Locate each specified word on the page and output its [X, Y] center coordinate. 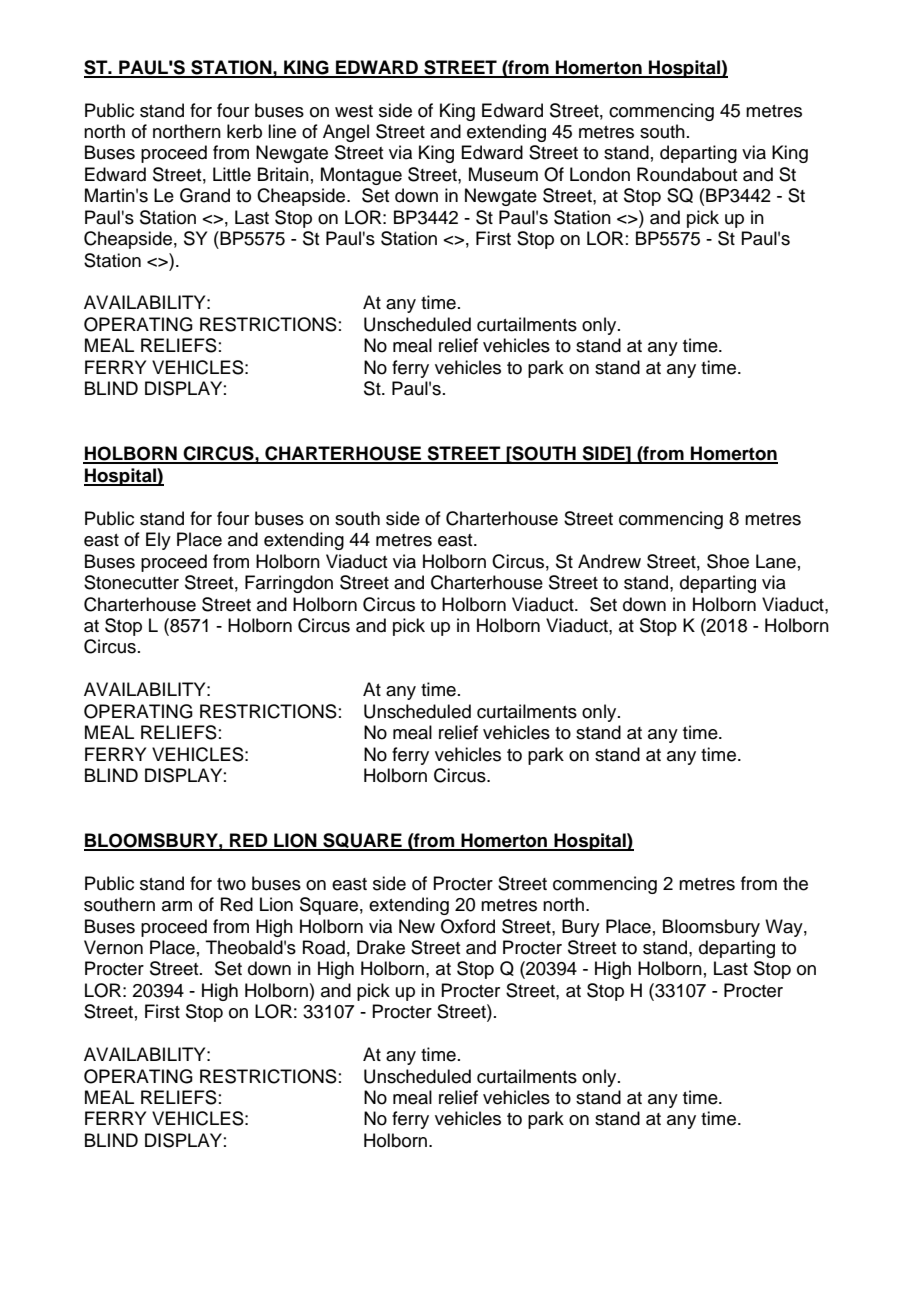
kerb [244, 131]
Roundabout [687, 174]
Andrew [609, 561]
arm [177, 906]
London [600, 174]
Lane [776, 561]
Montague [361, 176]
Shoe [728, 561]
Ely [158, 541]
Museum [503, 174]
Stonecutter [131, 582]
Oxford [468, 926]
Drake [381, 947]
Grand [205, 195]
